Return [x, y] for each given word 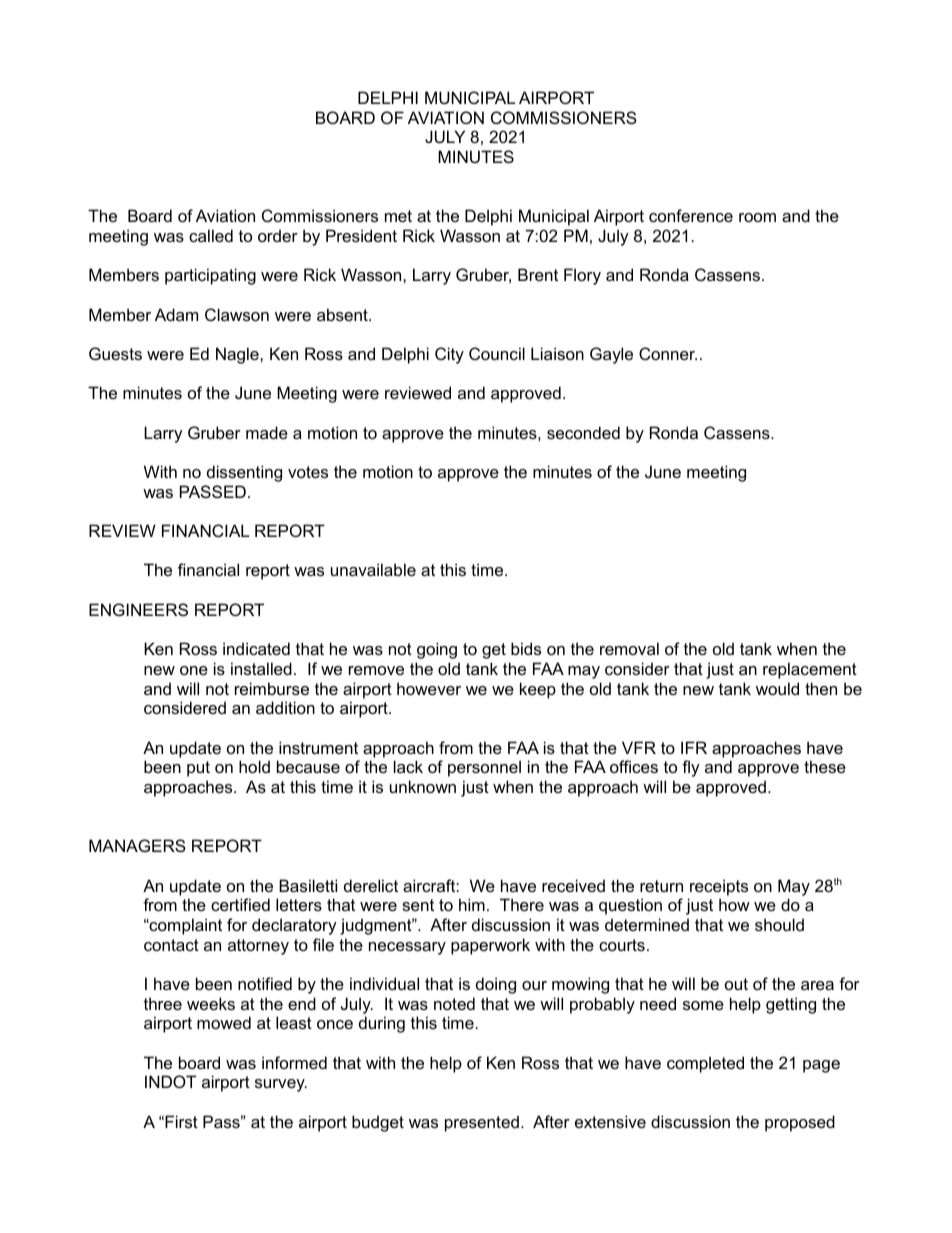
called [211, 235]
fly [691, 768]
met [398, 216]
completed [705, 1064]
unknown [423, 786]
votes [308, 472]
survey [281, 1085]
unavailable [373, 569]
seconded [583, 432]
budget [378, 1123]
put [198, 769]
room [757, 217]
